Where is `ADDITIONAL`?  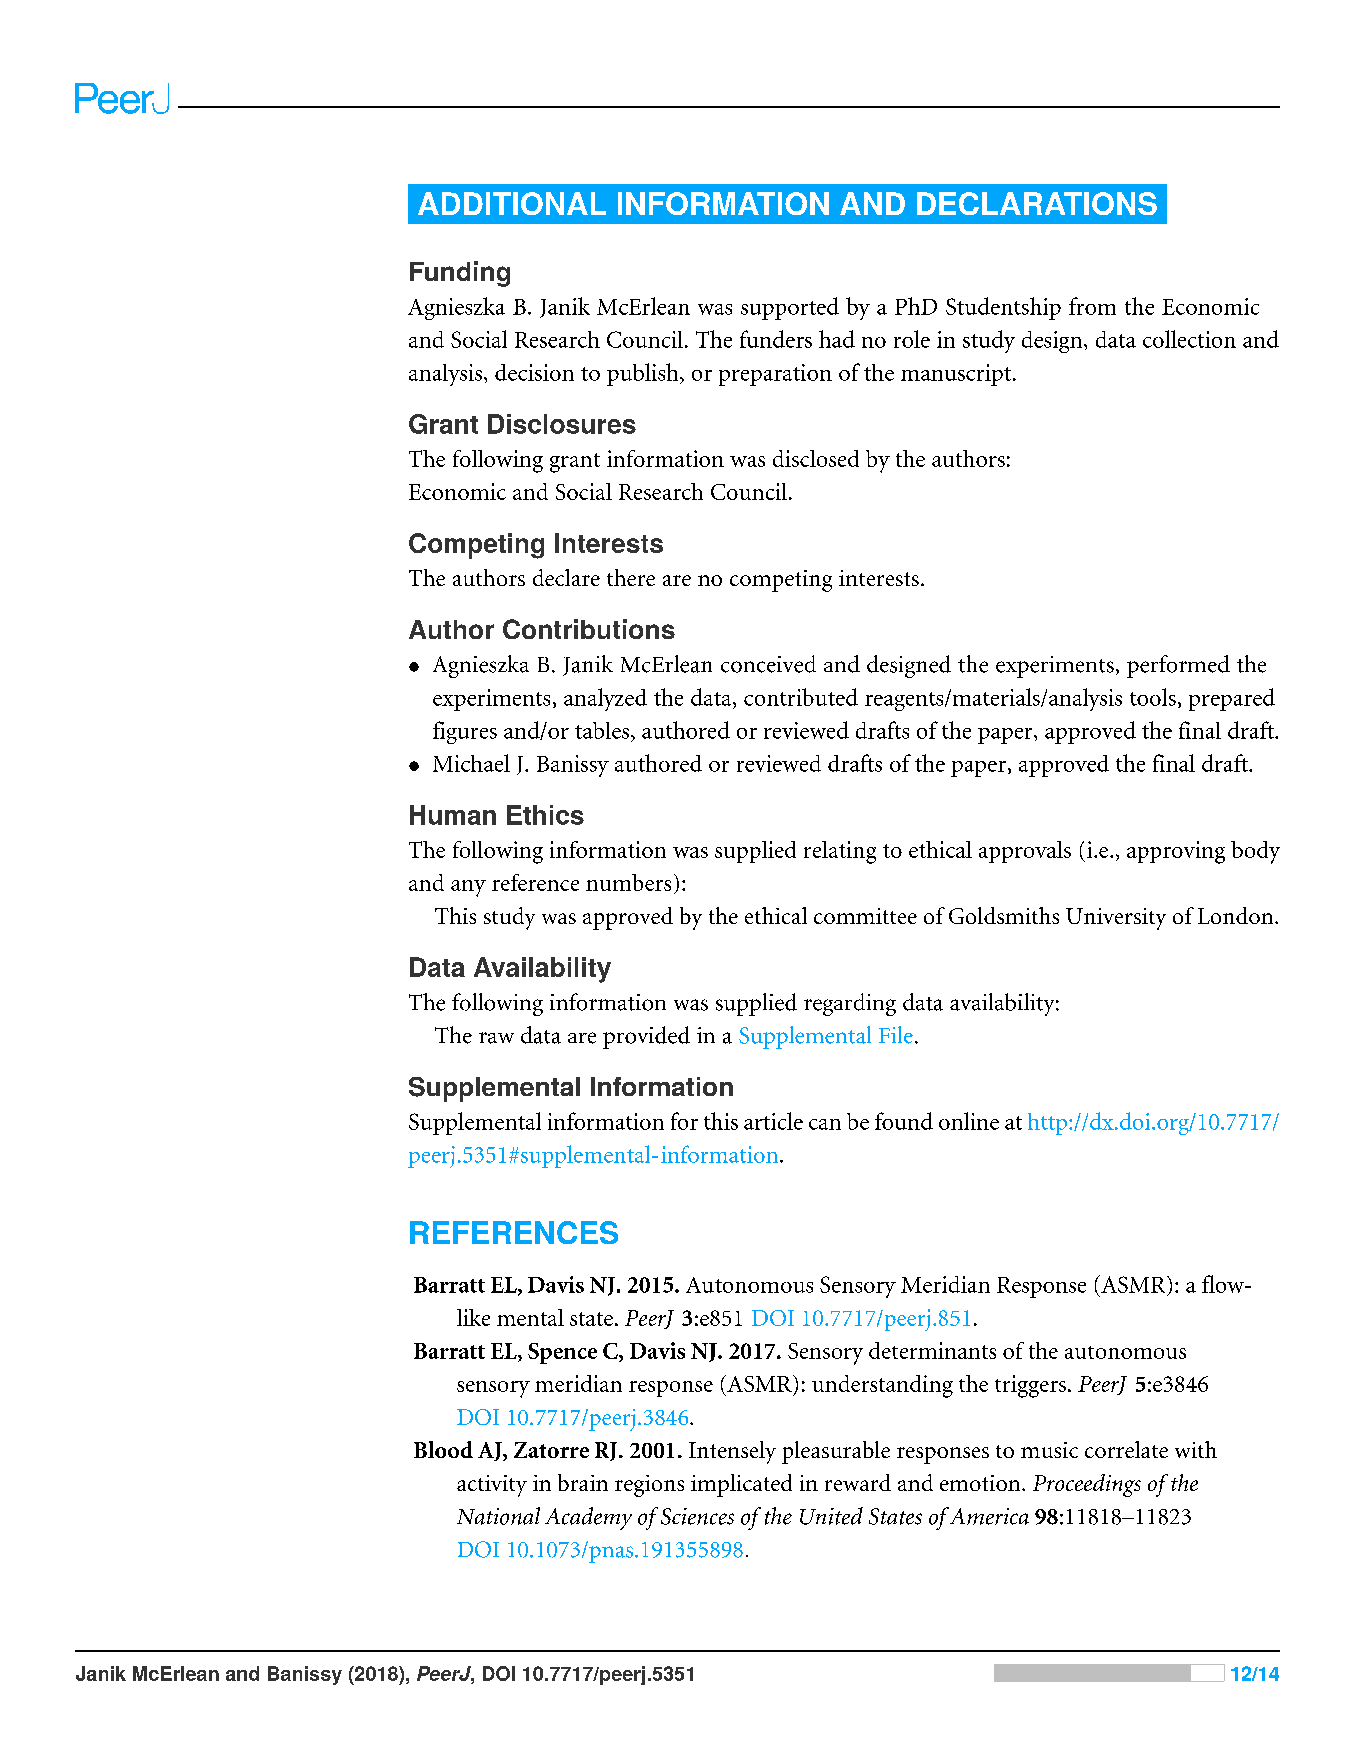 ADDITIONAL is located at coordinates (512, 203).
